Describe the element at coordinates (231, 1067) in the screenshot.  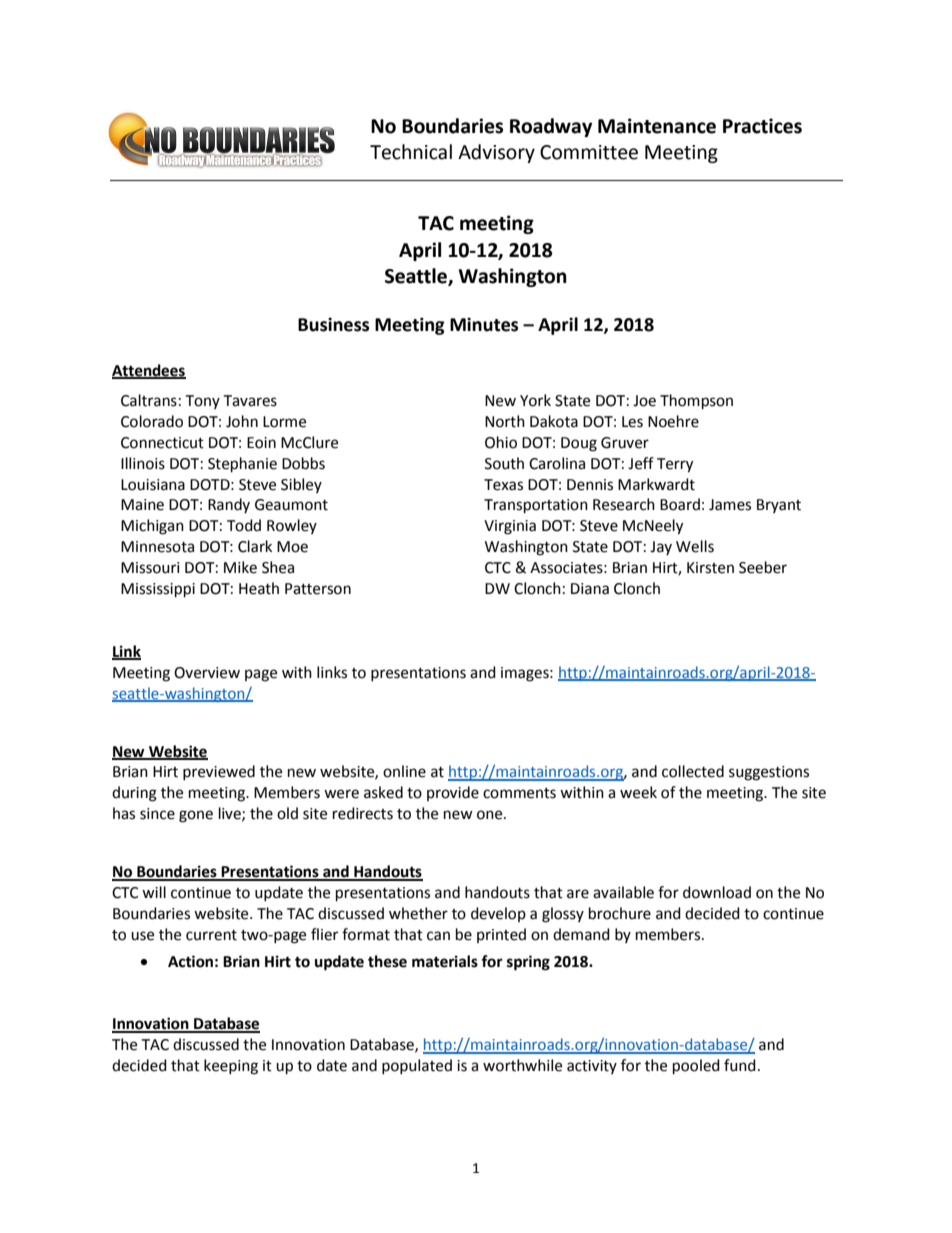
I see `keeping` at that location.
